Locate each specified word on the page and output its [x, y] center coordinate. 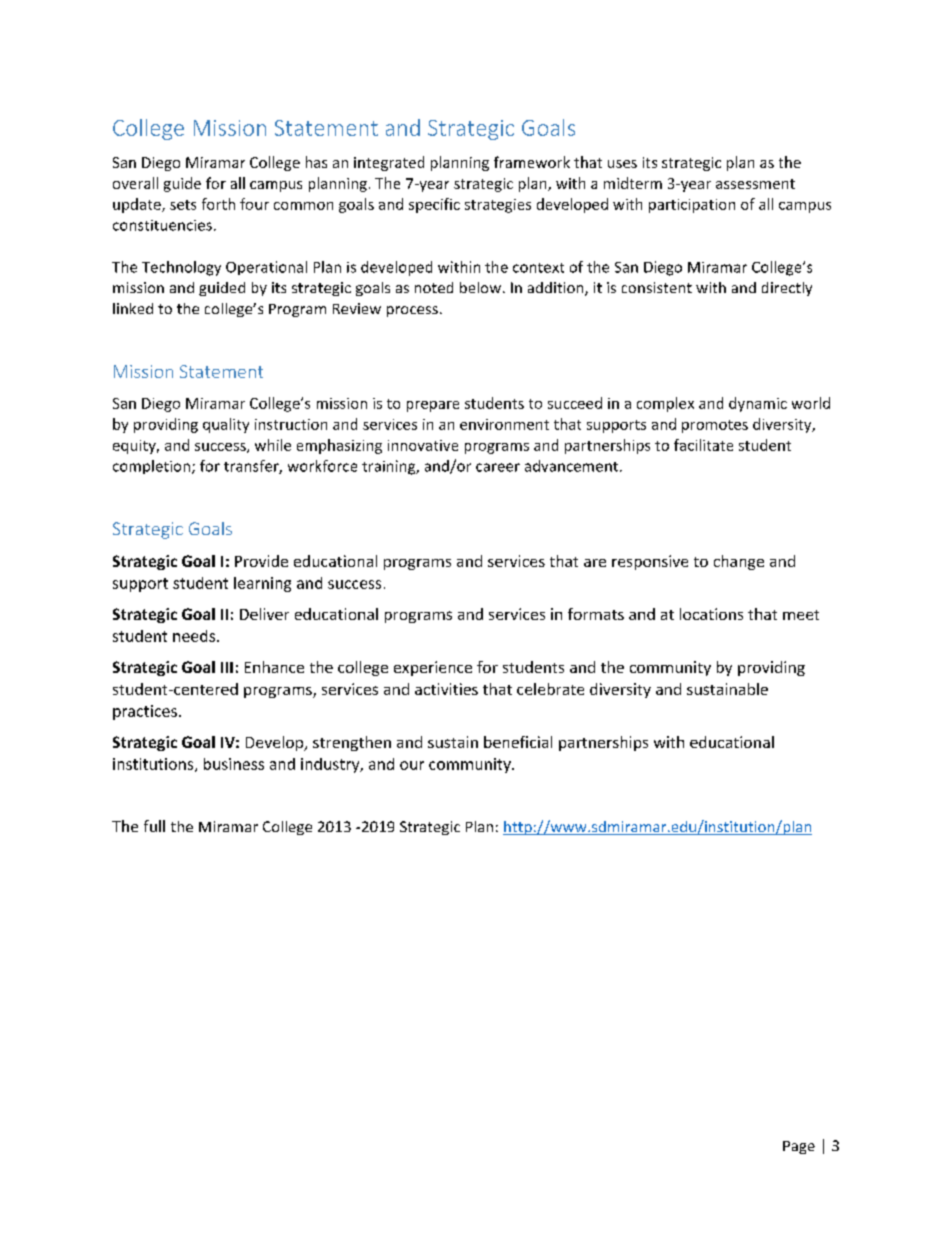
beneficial [518, 742]
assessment [755, 184]
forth [218, 204]
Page [799, 1147]
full [154, 826]
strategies [498, 206]
